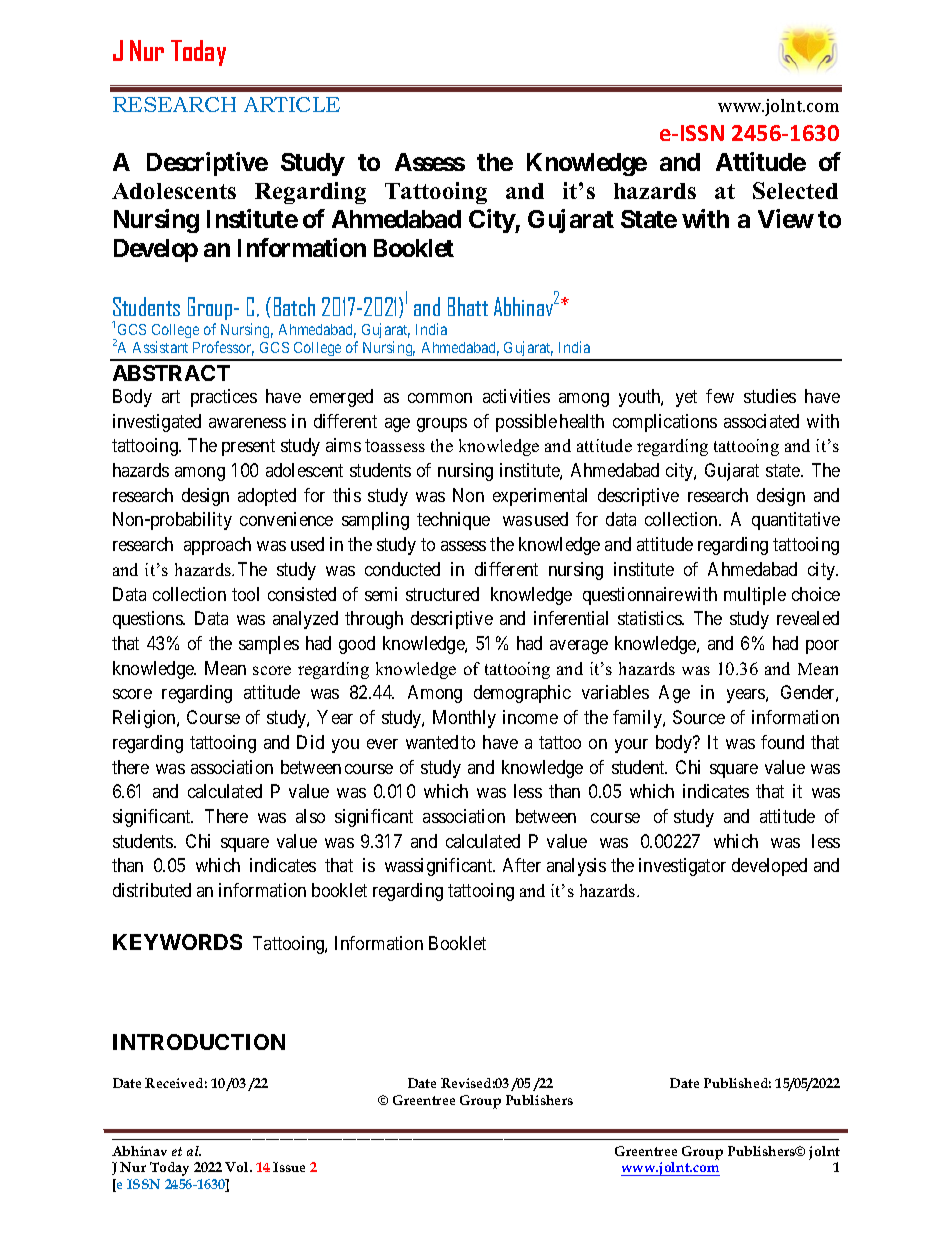 This screenshot has width=952, height=1233. What do you see at coordinates (782, 742) in the screenshot?
I see `found` at bounding box center [782, 742].
